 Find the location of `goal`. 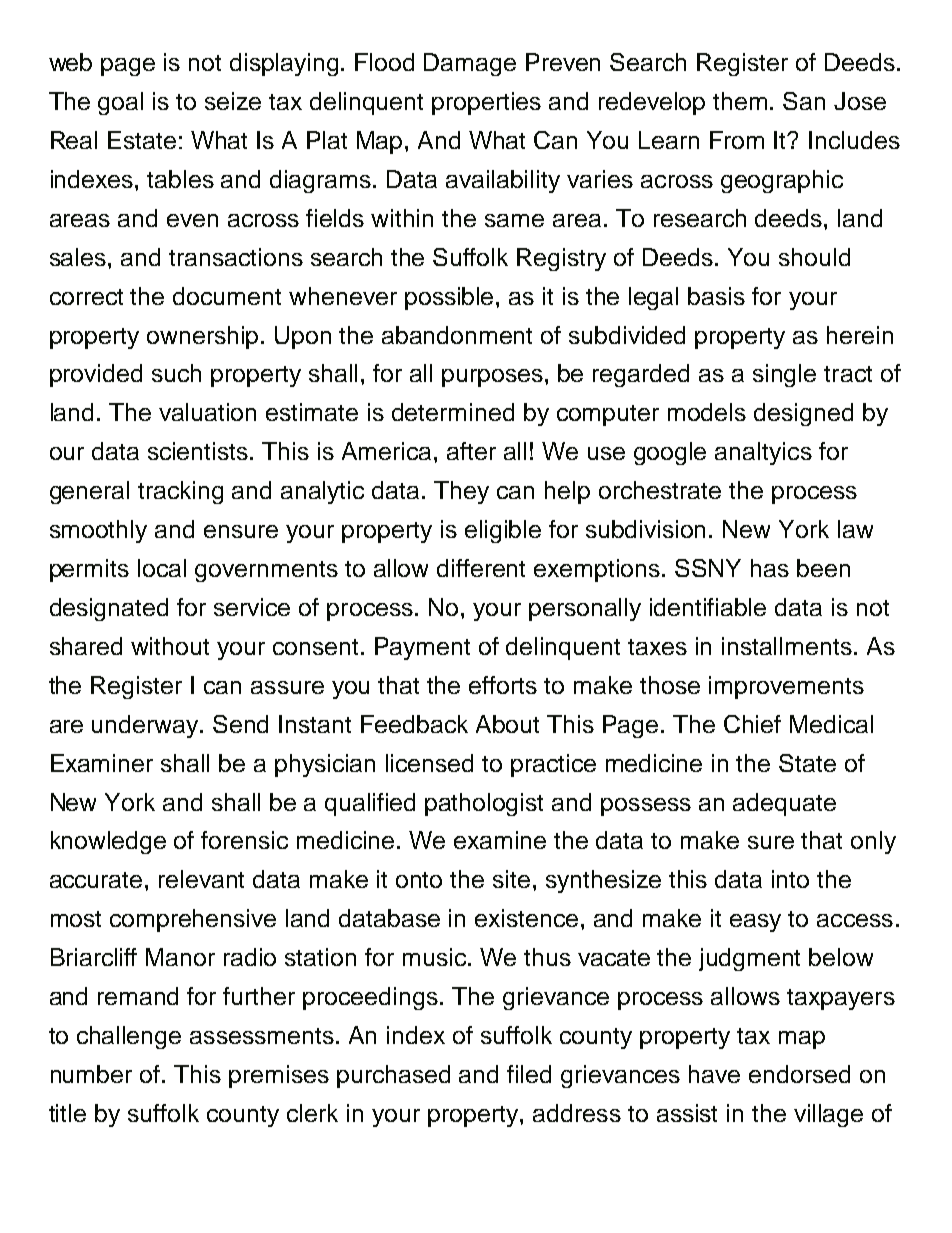

goal is located at coordinates (120, 103).
